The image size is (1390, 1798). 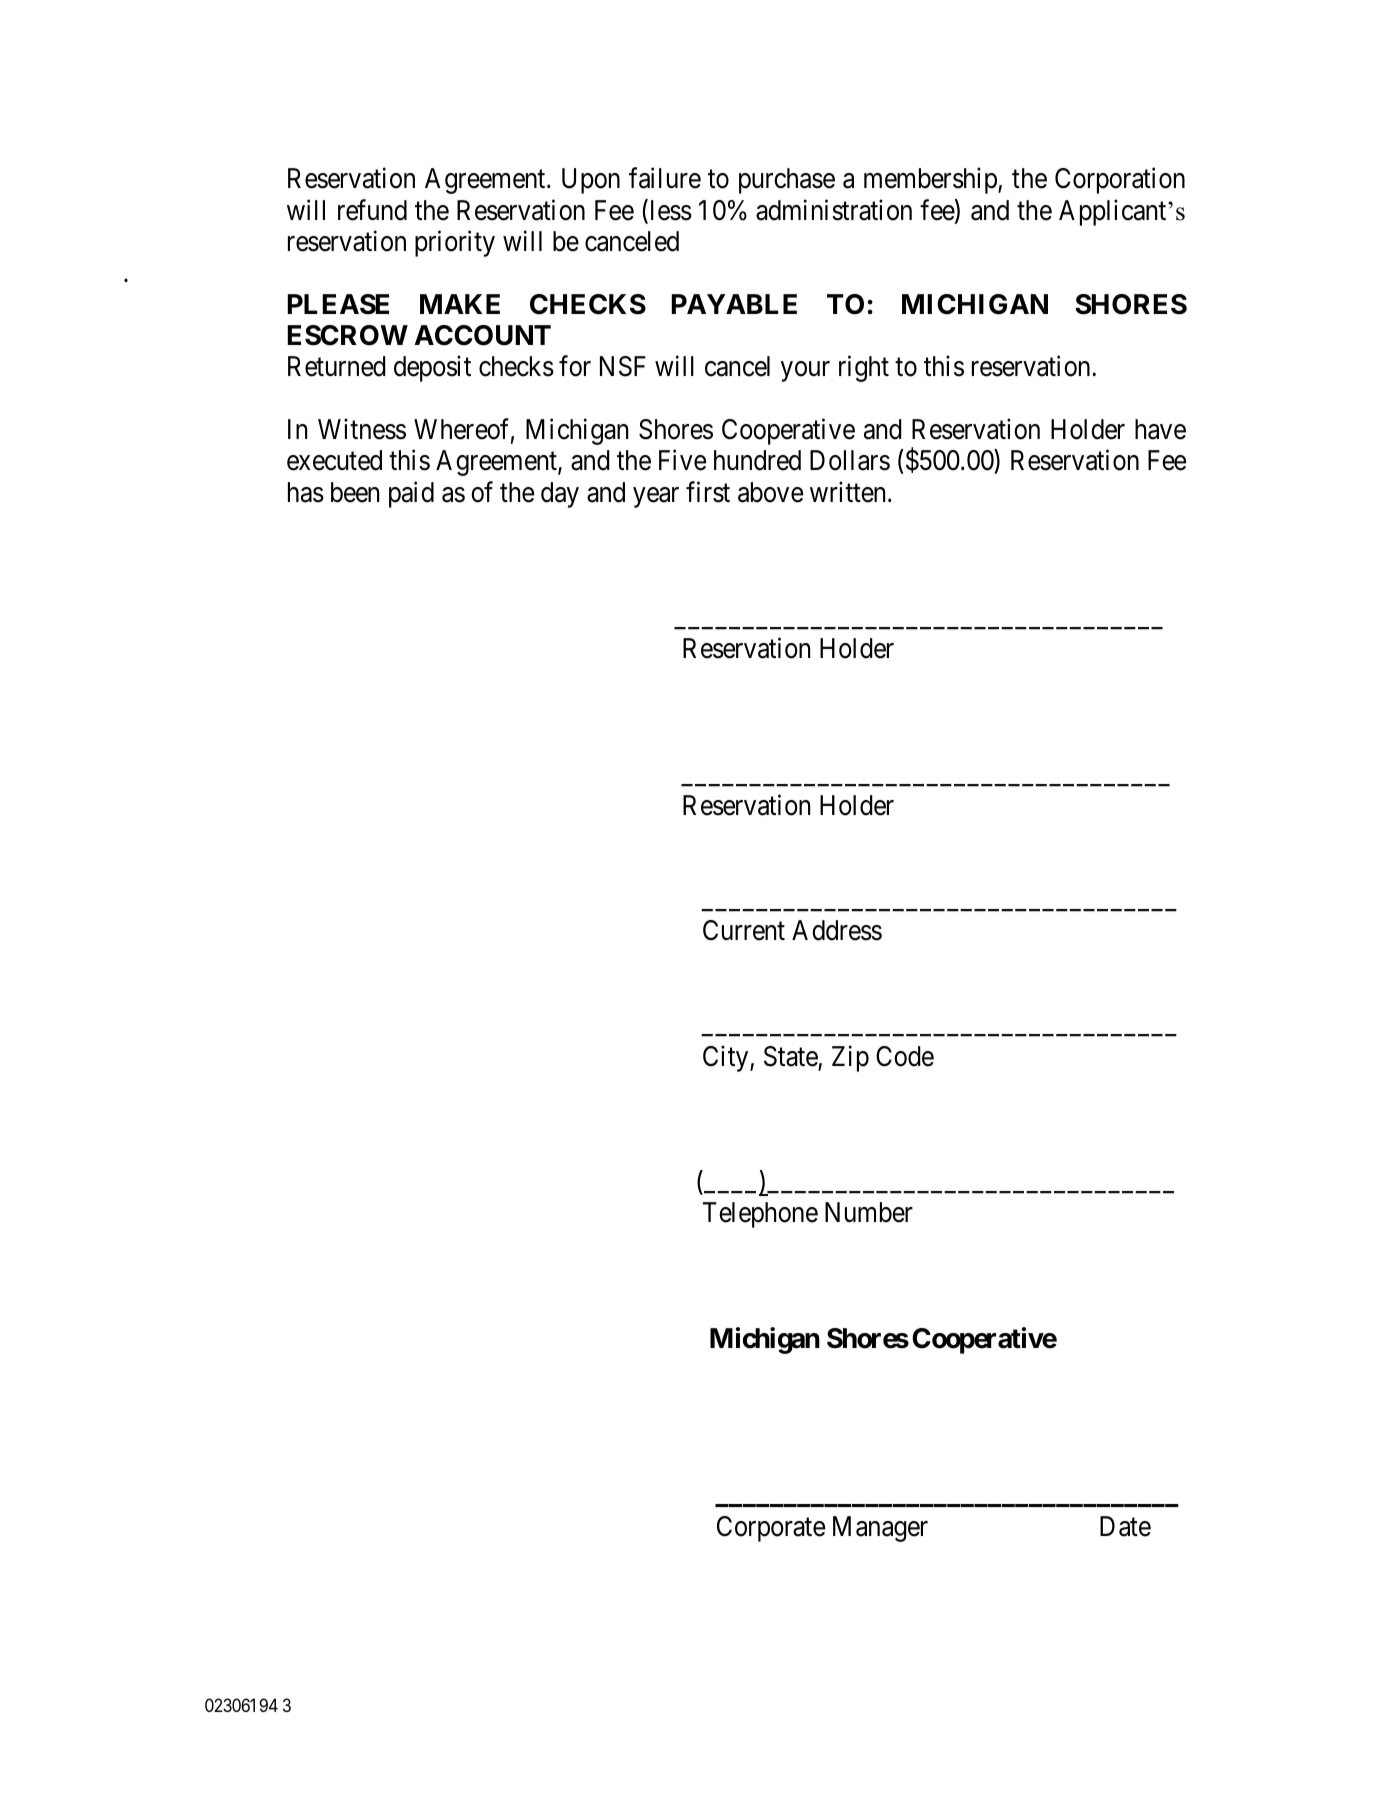 What do you see at coordinates (744, 930) in the image?
I see `Current` at bounding box center [744, 930].
